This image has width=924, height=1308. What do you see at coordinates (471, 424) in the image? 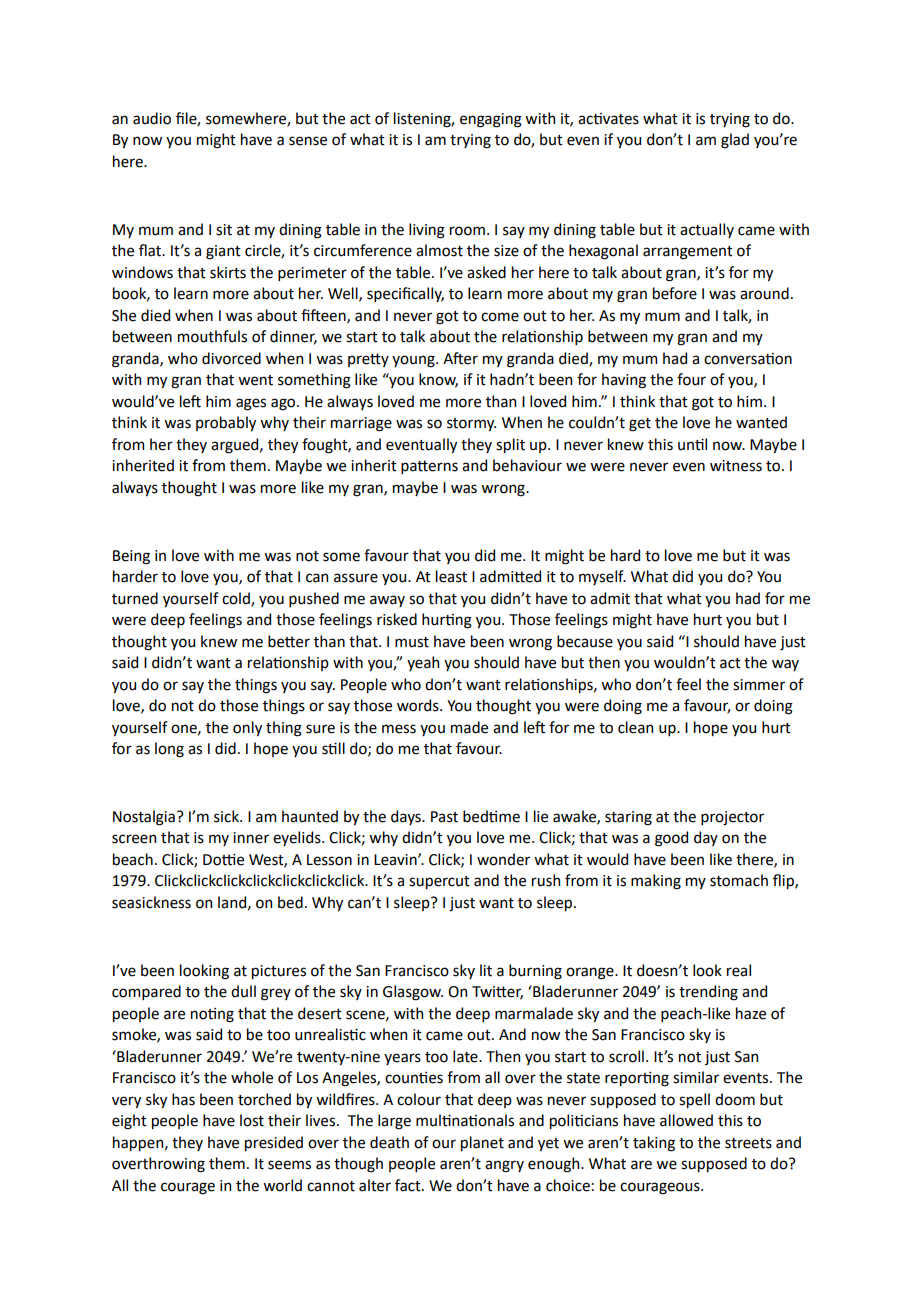
I see `stormy` at bounding box center [471, 424].
